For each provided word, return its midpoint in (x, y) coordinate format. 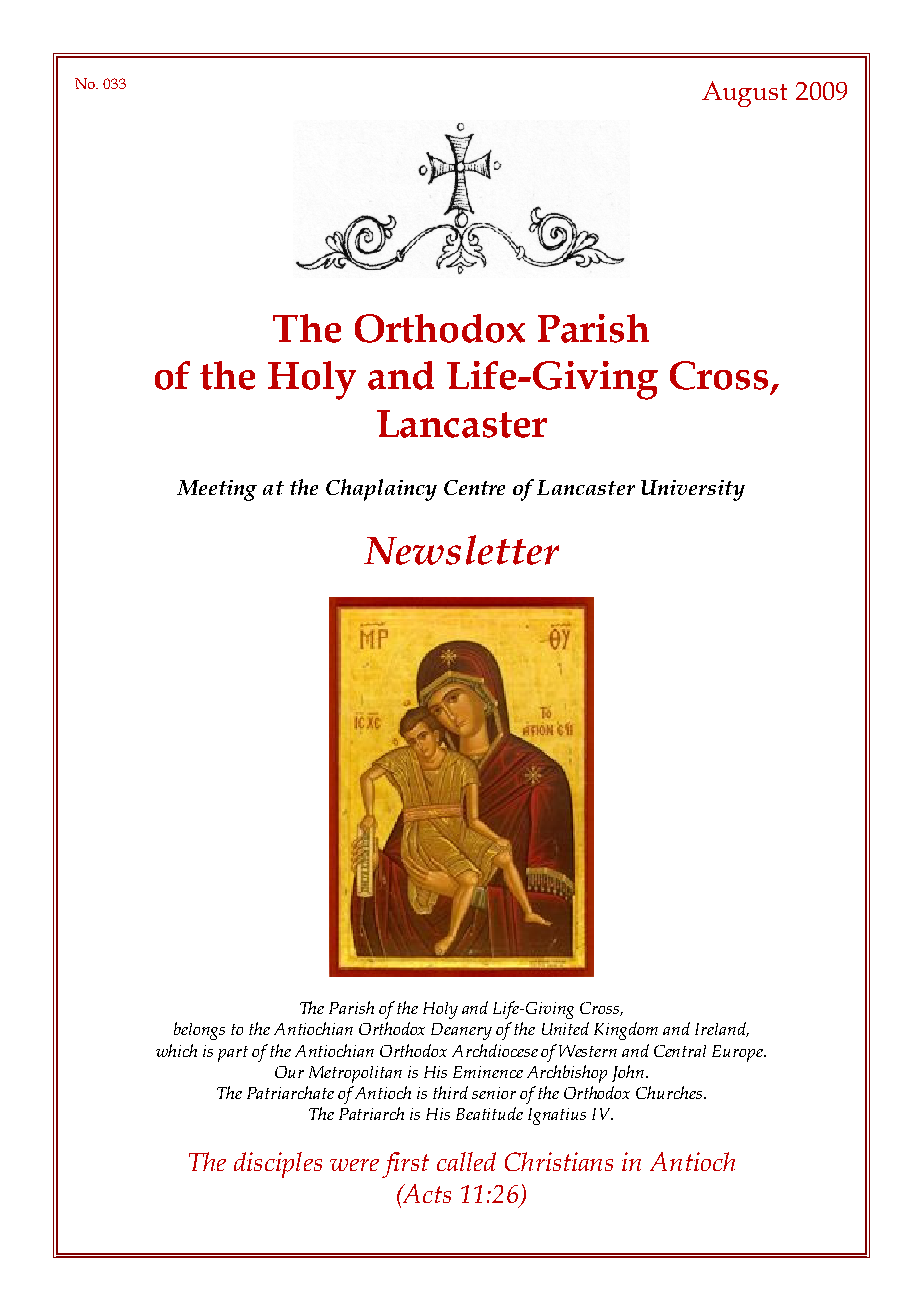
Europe (738, 1053)
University (693, 490)
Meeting (217, 490)
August (744, 94)
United (565, 1028)
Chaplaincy (381, 490)
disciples (278, 1165)
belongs (199, 1031)
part (233, 1054)
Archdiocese (495, 1050)
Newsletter (461, 550)
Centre (474, 487)
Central (680, 1051)
